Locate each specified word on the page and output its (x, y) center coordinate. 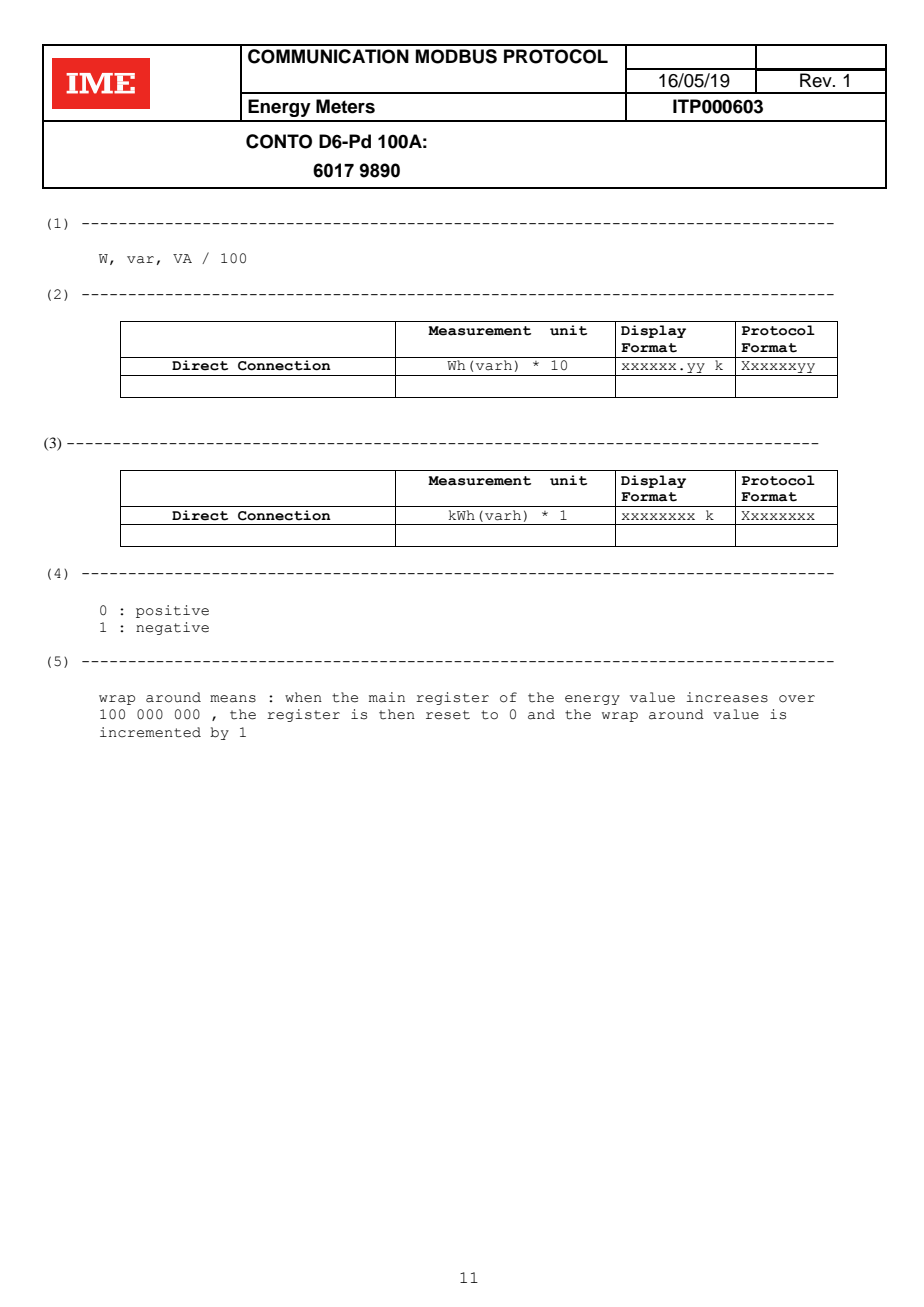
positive (172, 611)
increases (727, 697)
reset (448, 715)
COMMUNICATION (328, 56)
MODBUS (456, 56)
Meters (345, 106)
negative (172, 628)
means (233, 699)
